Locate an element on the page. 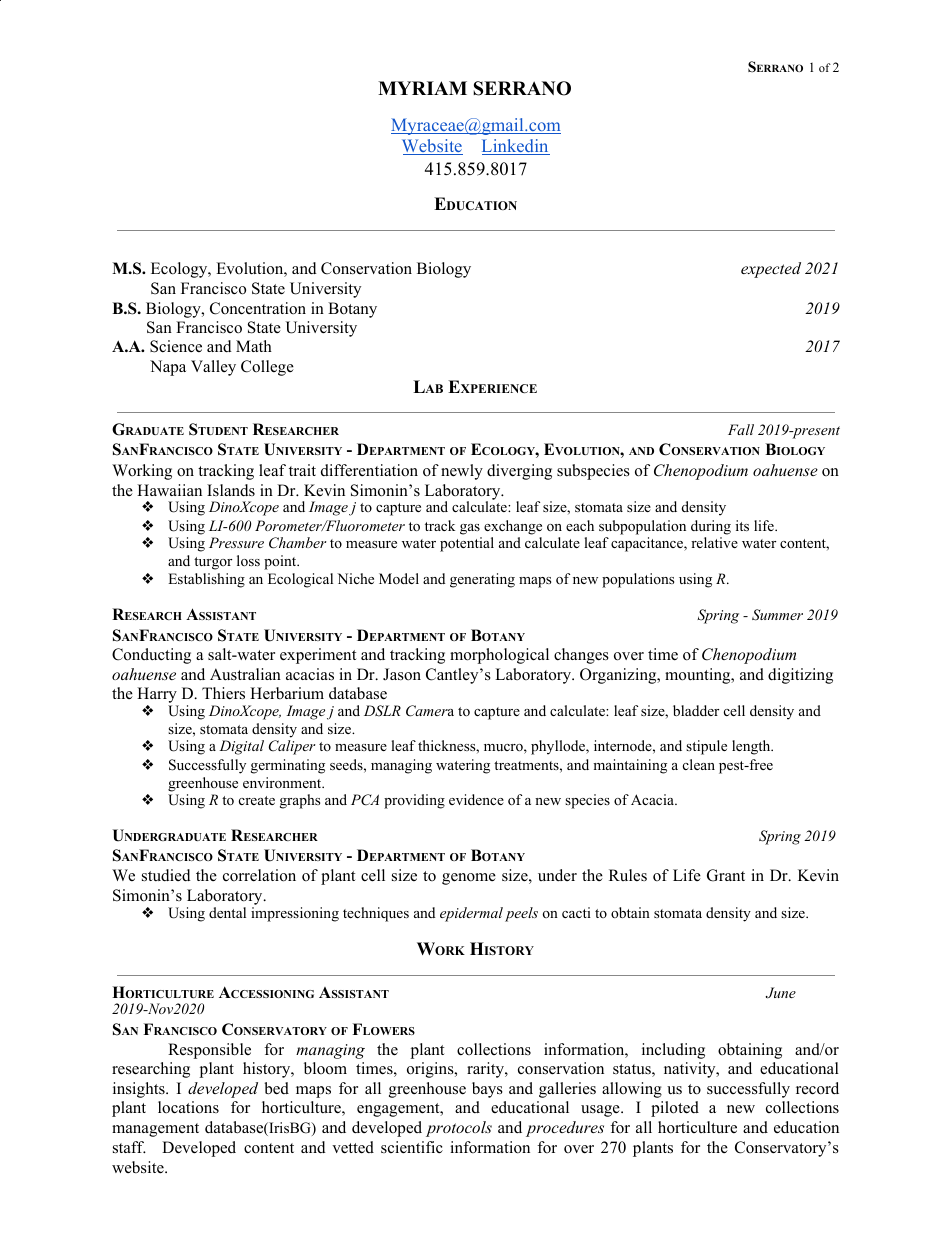  Grant is located at coordinates (726, 875).
